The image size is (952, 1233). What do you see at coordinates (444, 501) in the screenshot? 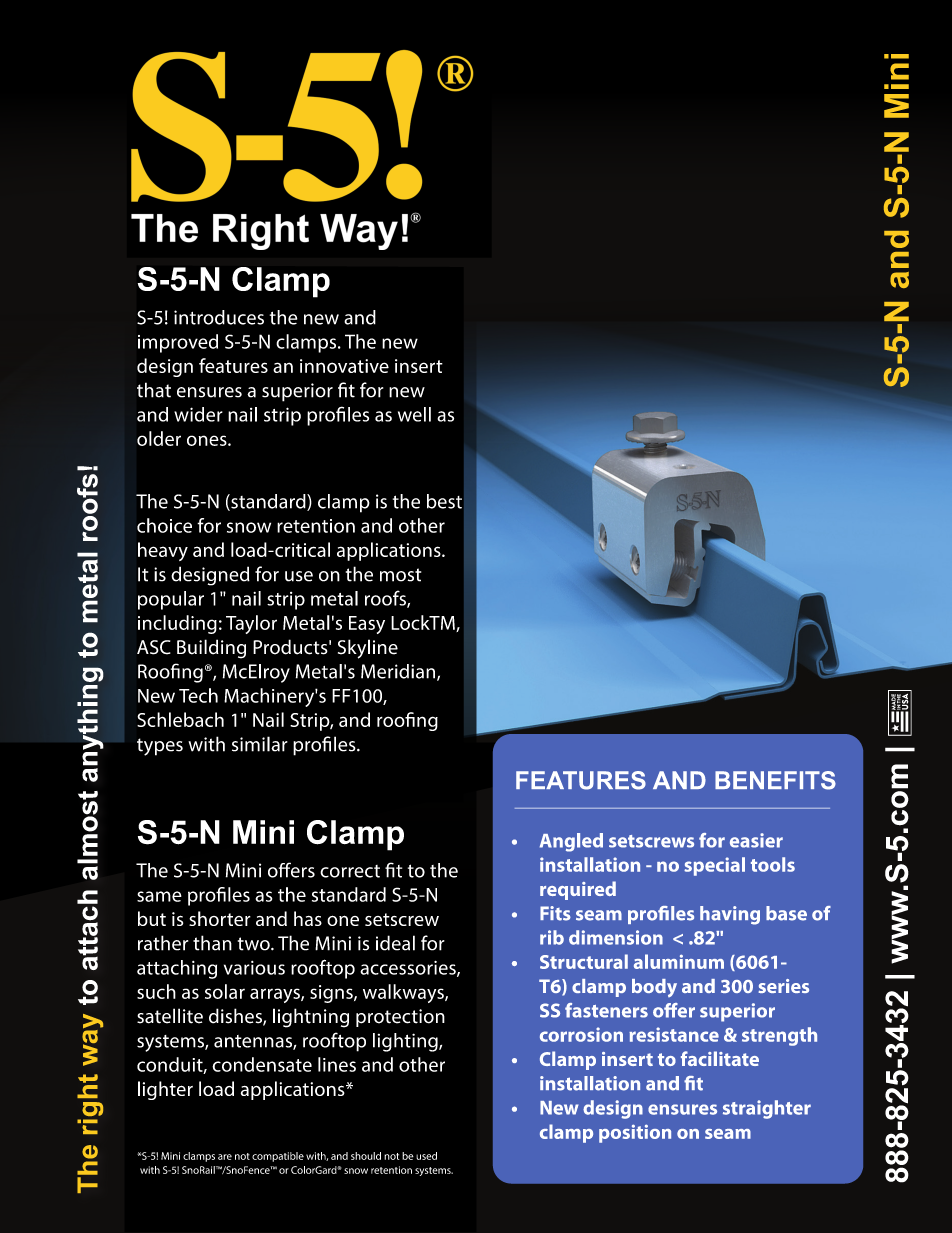
I see `best` at bounding box center [444, 501].
